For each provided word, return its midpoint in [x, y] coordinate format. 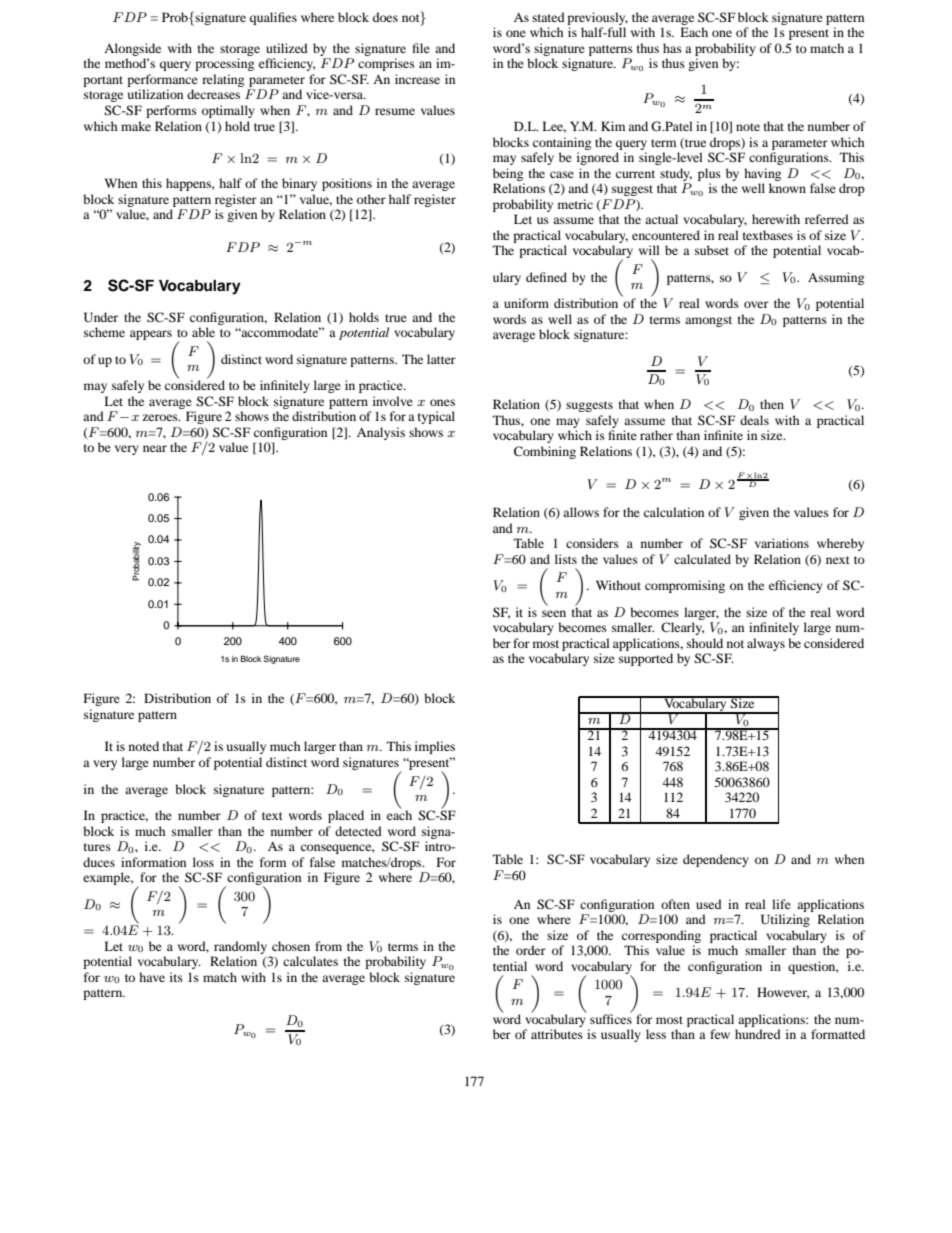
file [421, 48]
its [176, 977]
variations [782, 543]
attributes [557, 1034]
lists [566, 559]
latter [441, 359]
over [756, 304]
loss [203, 862]
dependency [716, 860]
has [672, 48]
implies [435, 747]
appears [151, 335]
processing [224, 64]
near [155, 448]
